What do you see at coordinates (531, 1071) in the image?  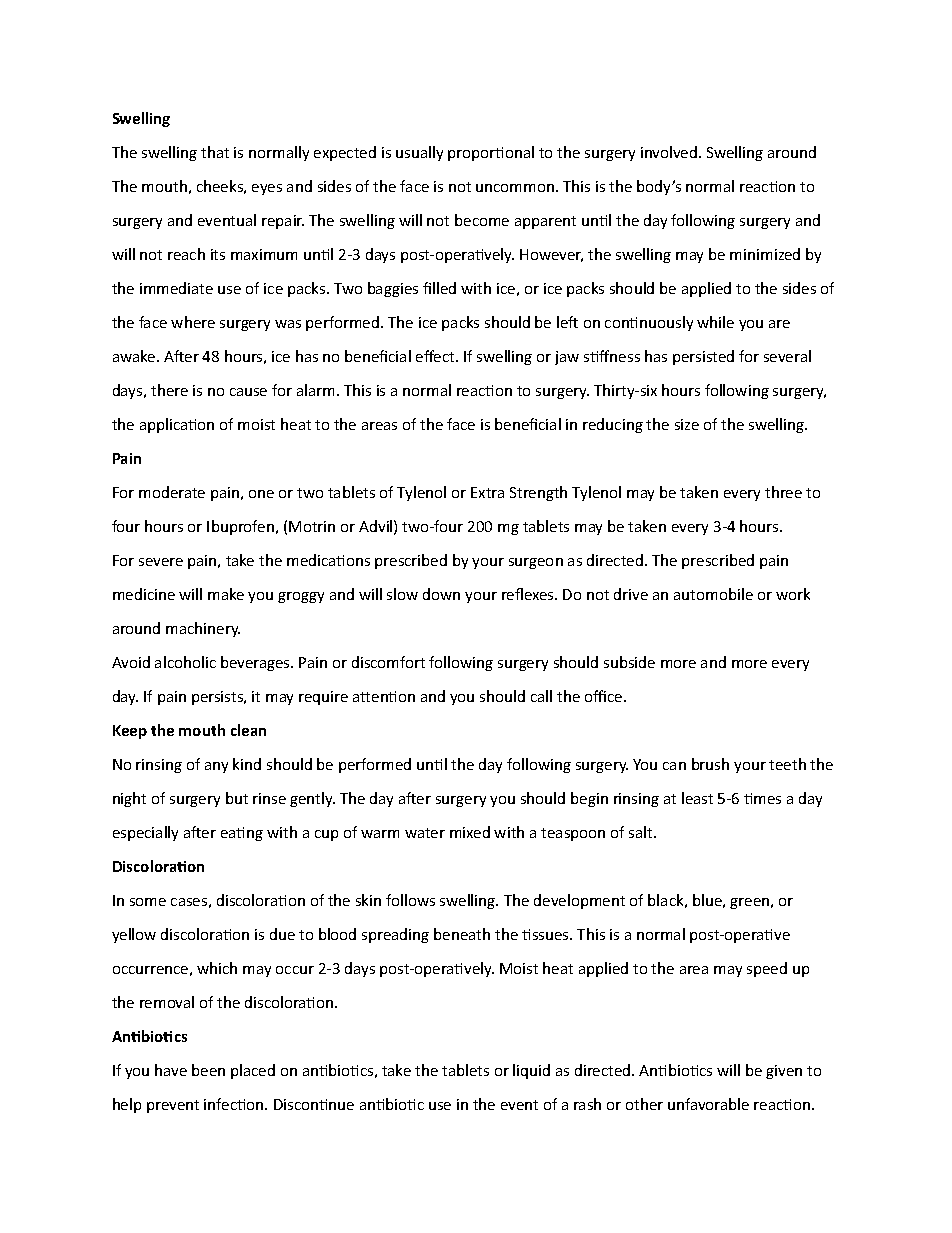 I see `liquid` at bounding box center [531, 1071].
